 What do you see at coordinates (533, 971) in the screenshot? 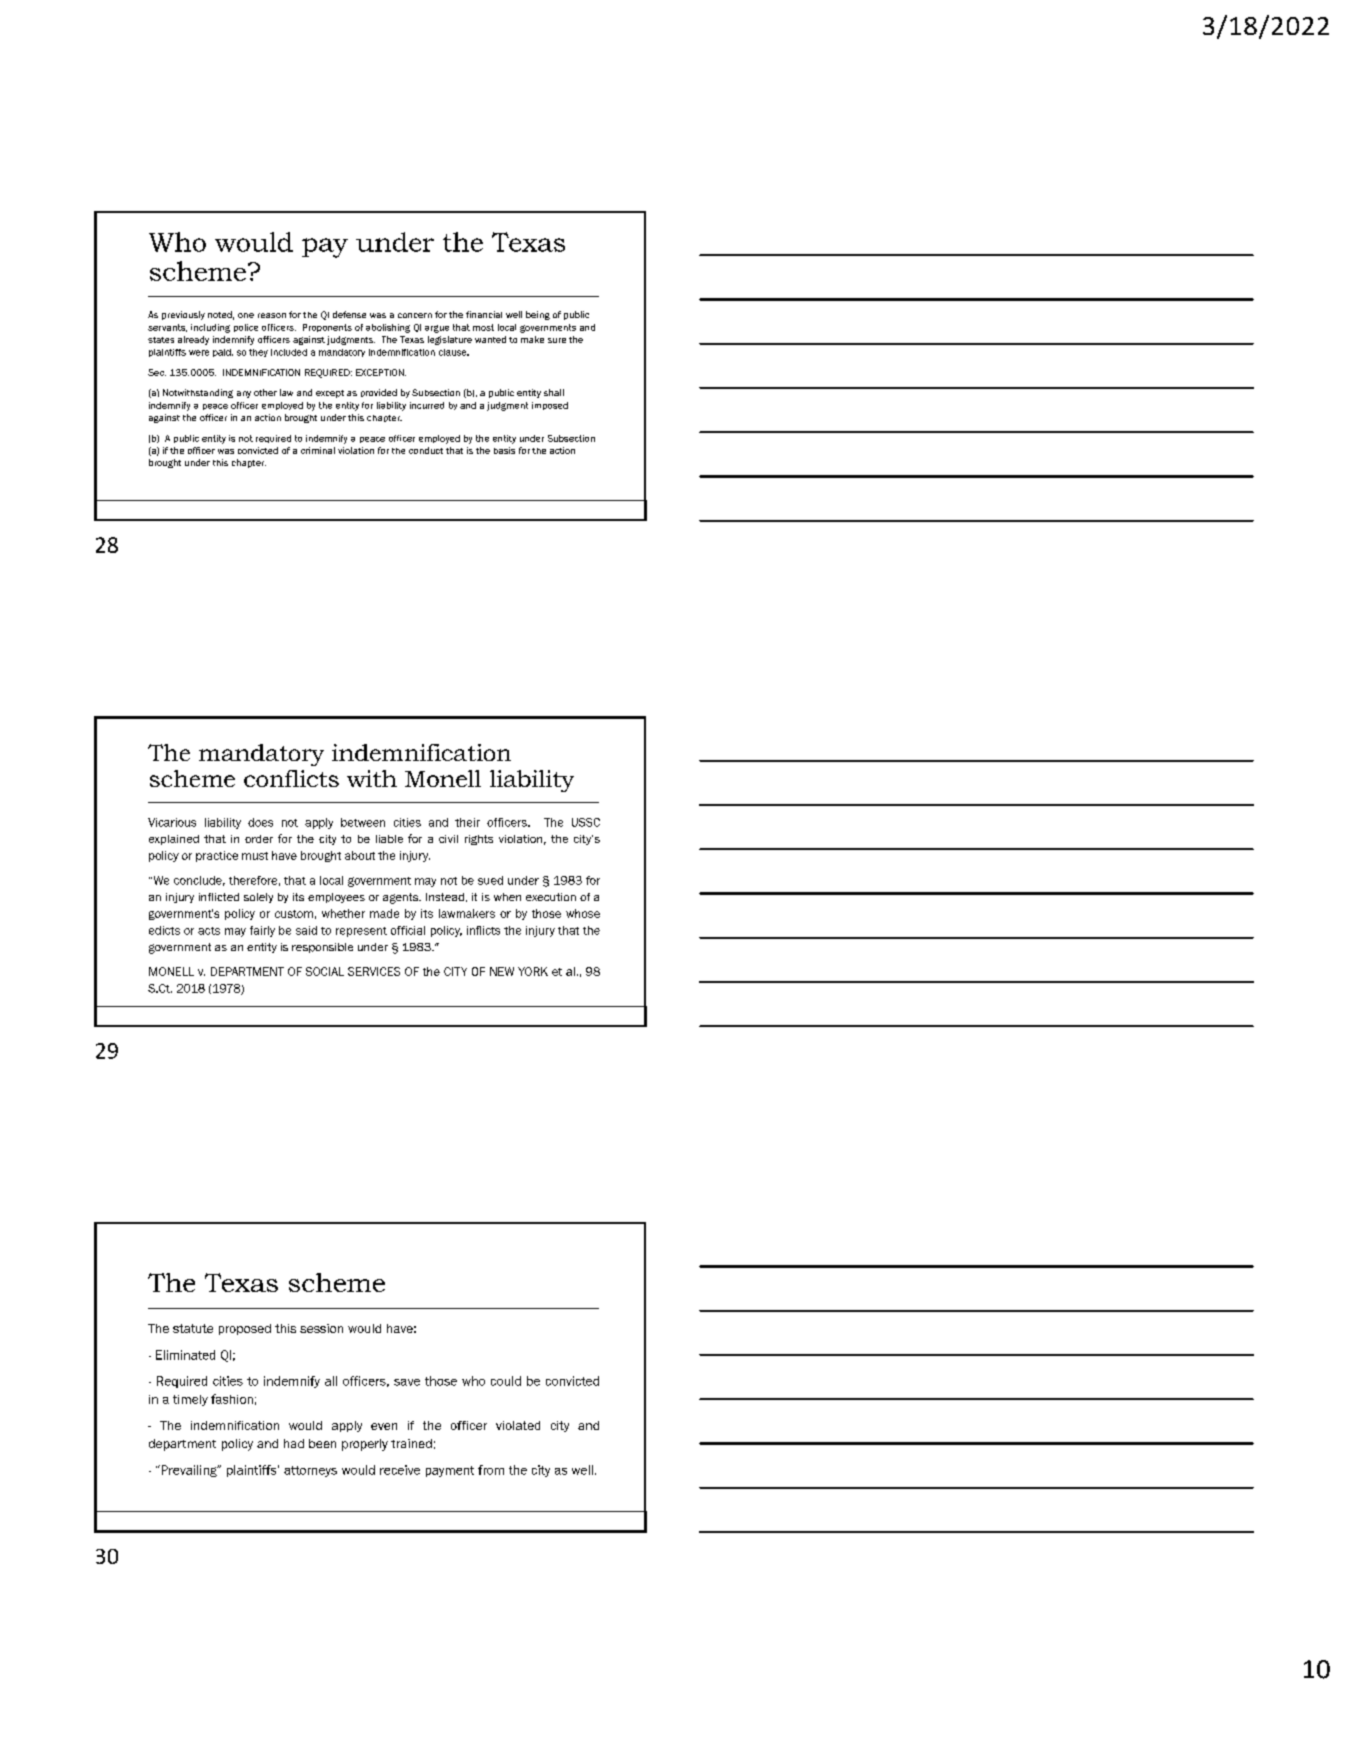
I see `YORK` at bounding box center [533, 971].
